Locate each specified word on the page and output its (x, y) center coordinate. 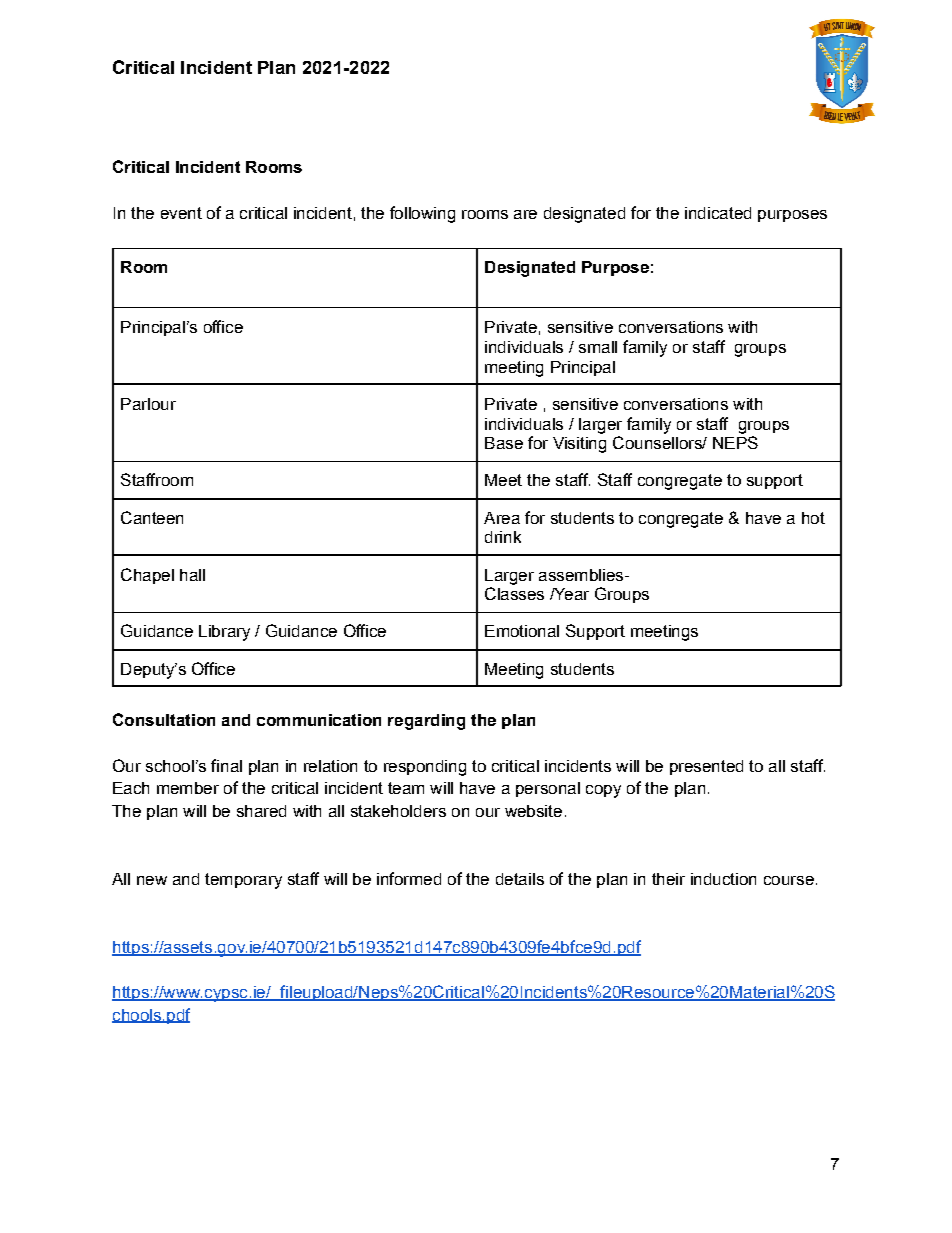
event (181, 213)
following (422, 214)
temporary (243, 881)
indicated (718, 213)
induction (723, 879)
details (520, 879)
